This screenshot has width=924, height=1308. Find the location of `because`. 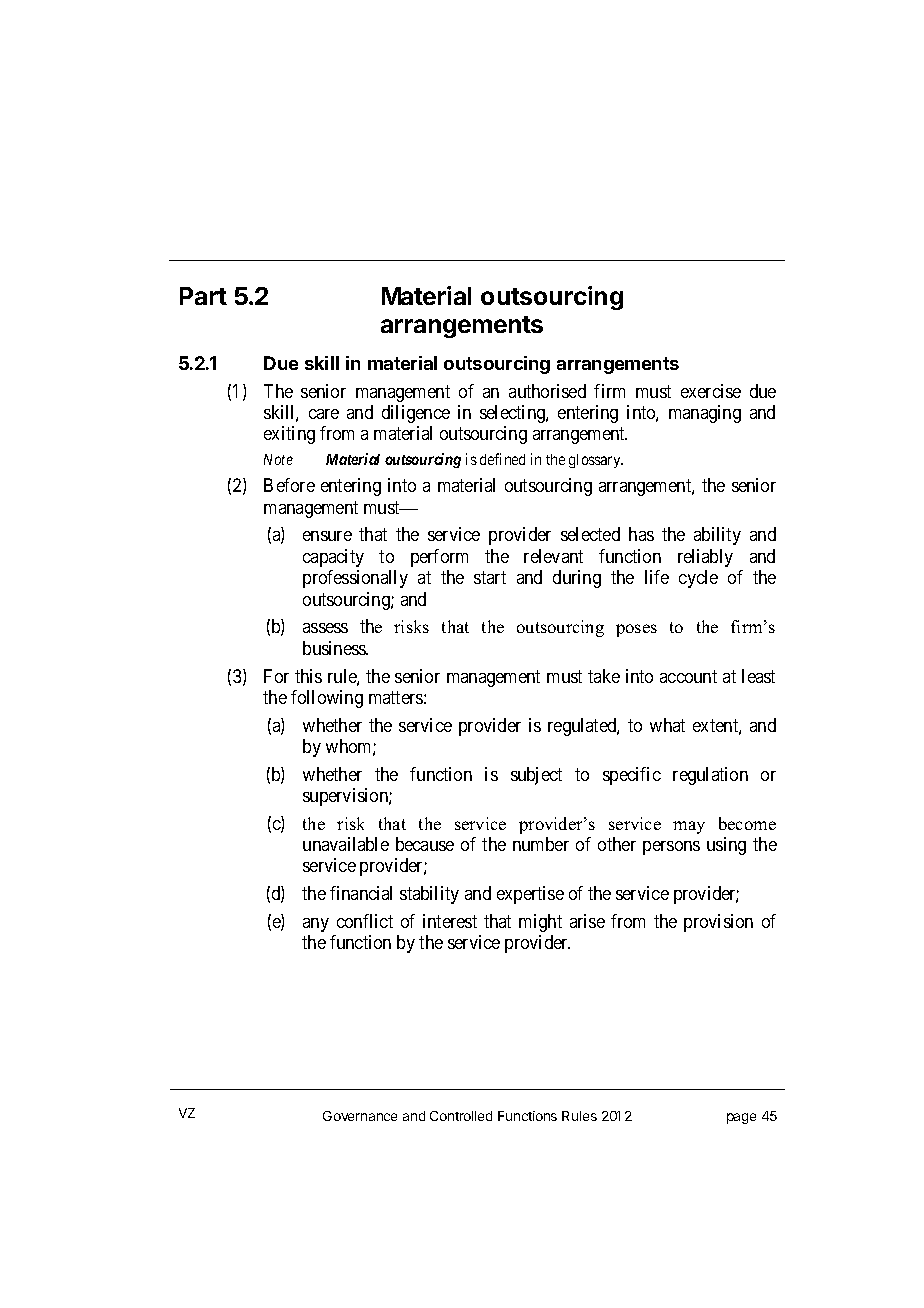

because is located at coordinates (425, 844).
